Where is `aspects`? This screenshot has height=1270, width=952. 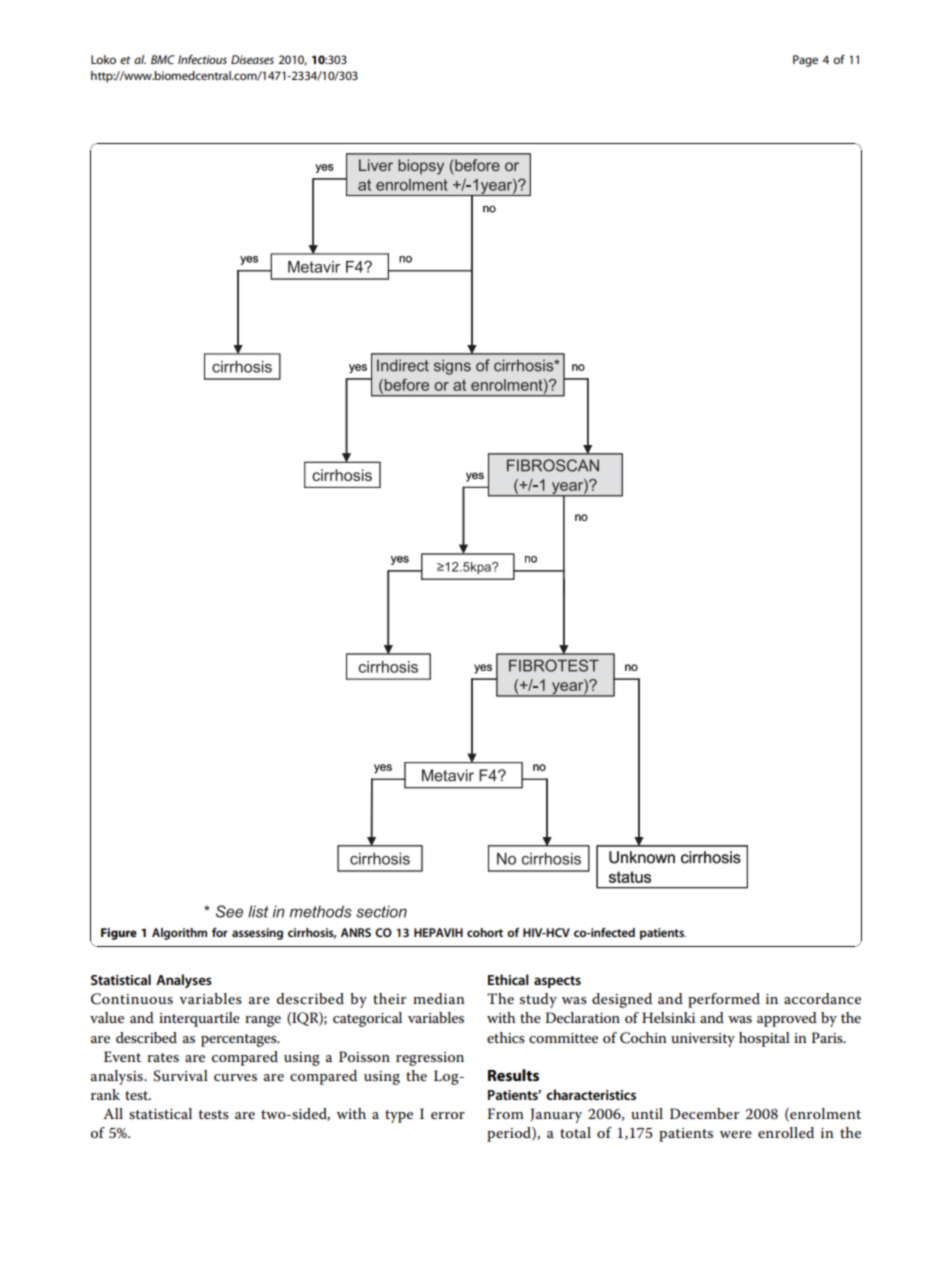 aspects is located at coordinates (557, 982).
